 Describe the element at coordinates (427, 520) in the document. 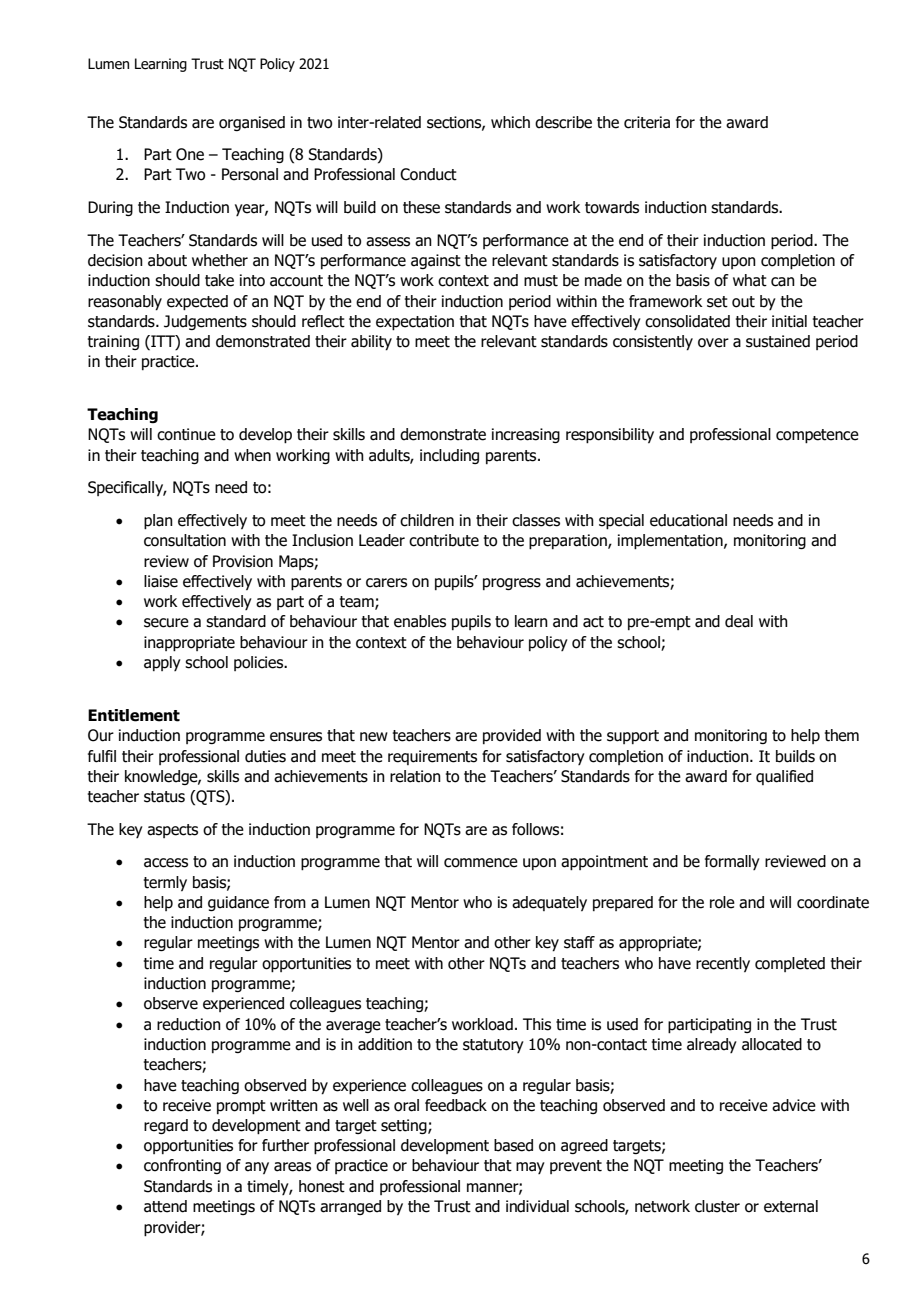

I see `children` at that location.
